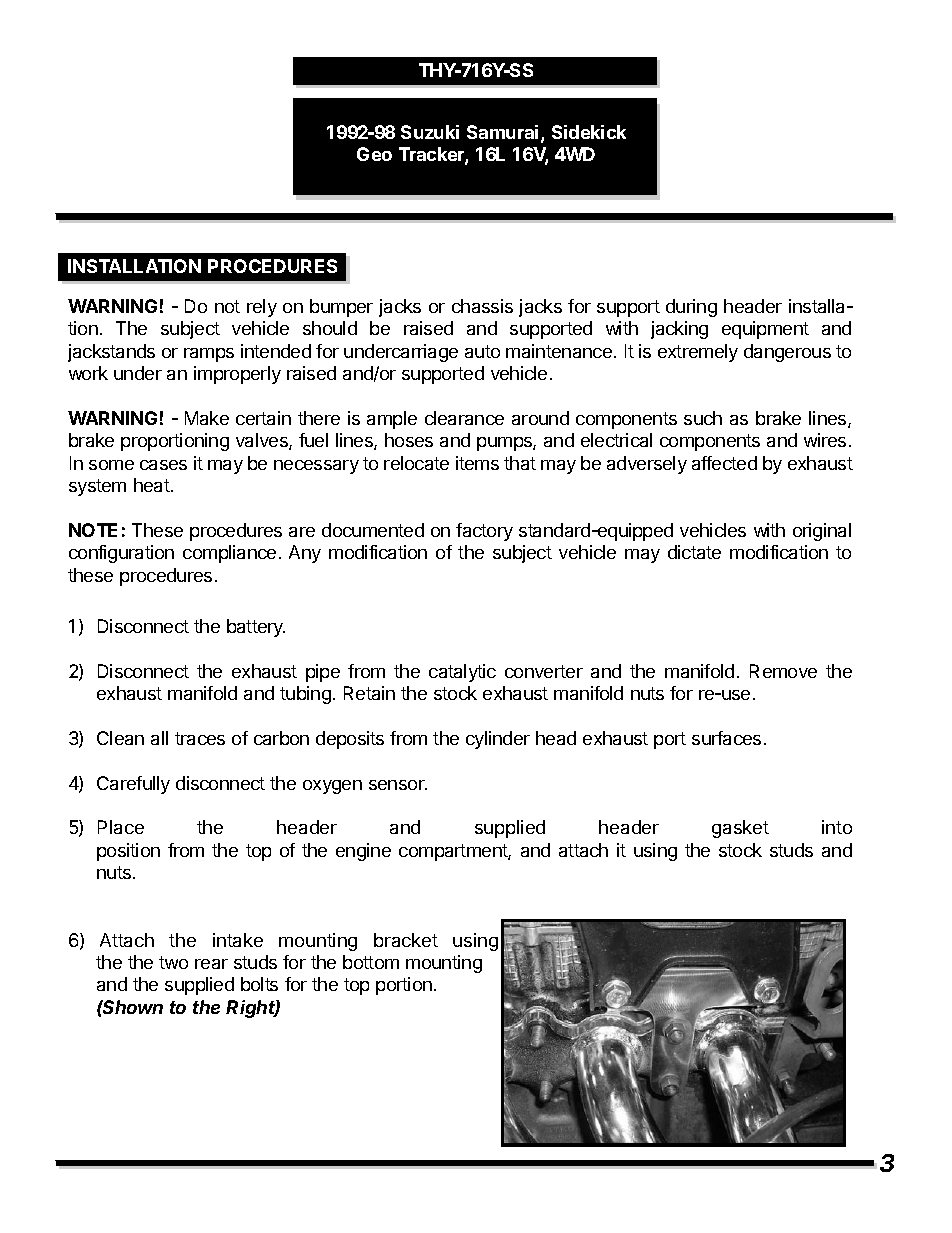  Describe the element at coordinates (173, 962) in the screenshot. I see `two` at that location.
